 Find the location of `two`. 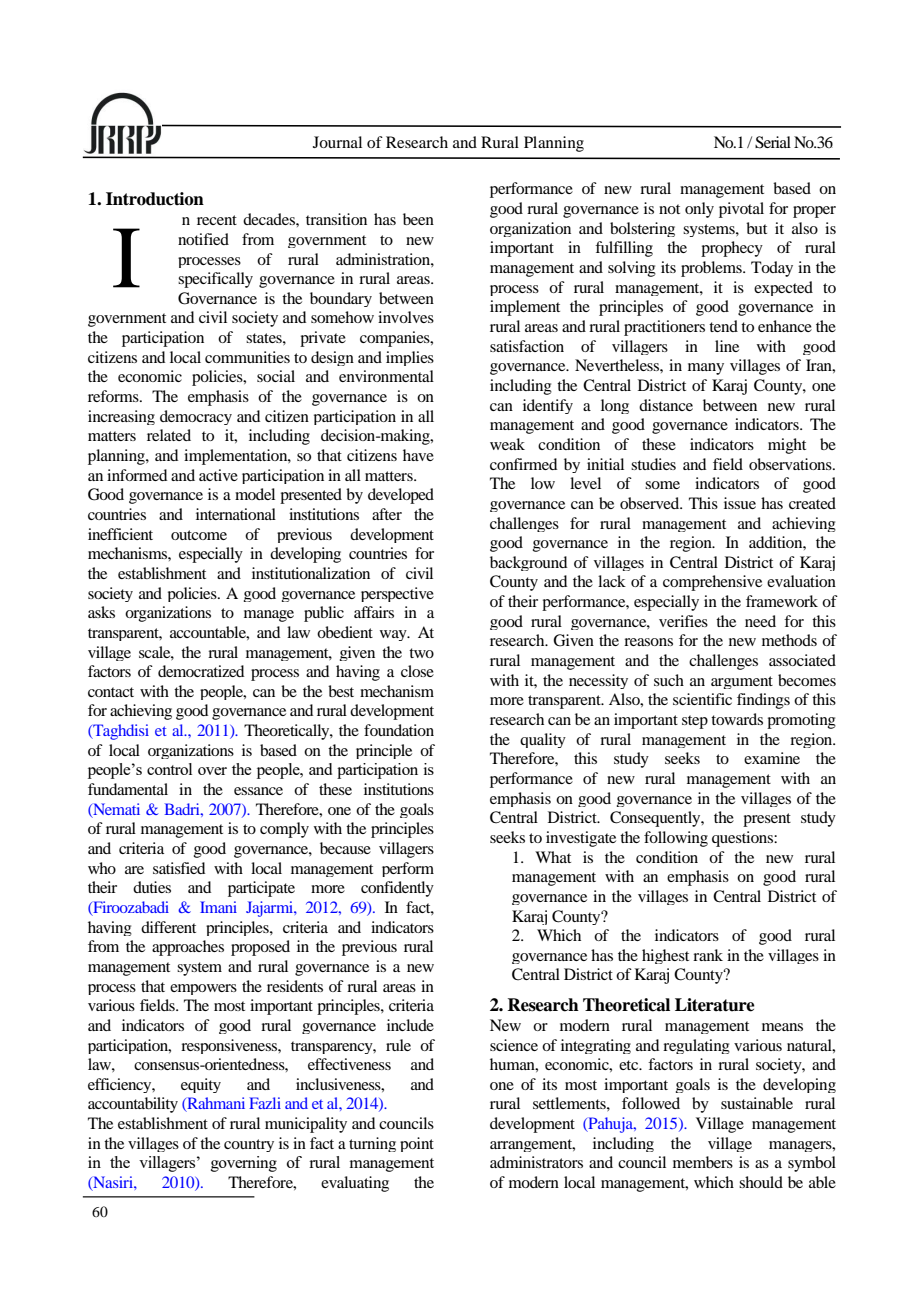

two is located at coordinates (421, 653).
